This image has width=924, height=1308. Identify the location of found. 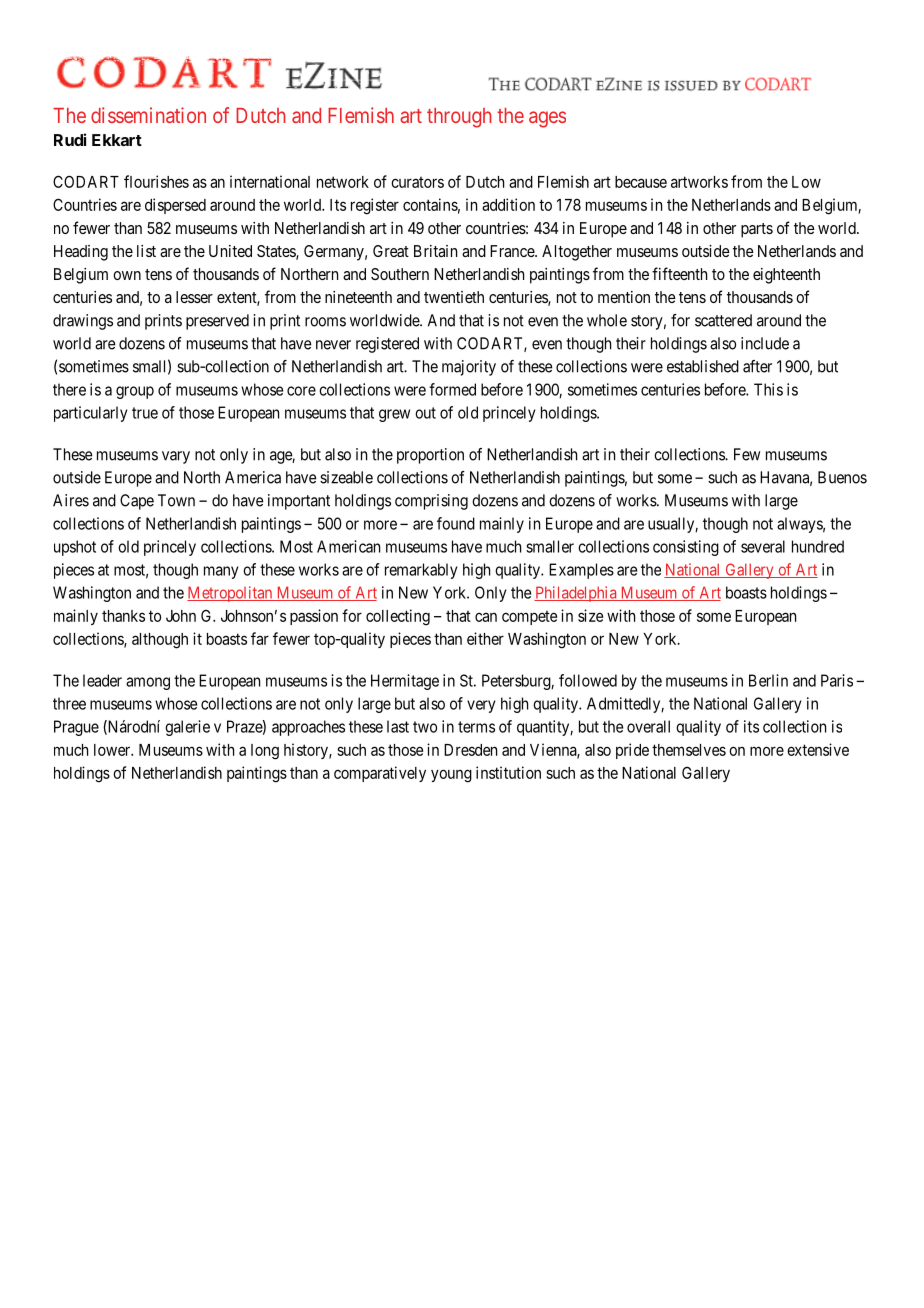
(456, 523).
